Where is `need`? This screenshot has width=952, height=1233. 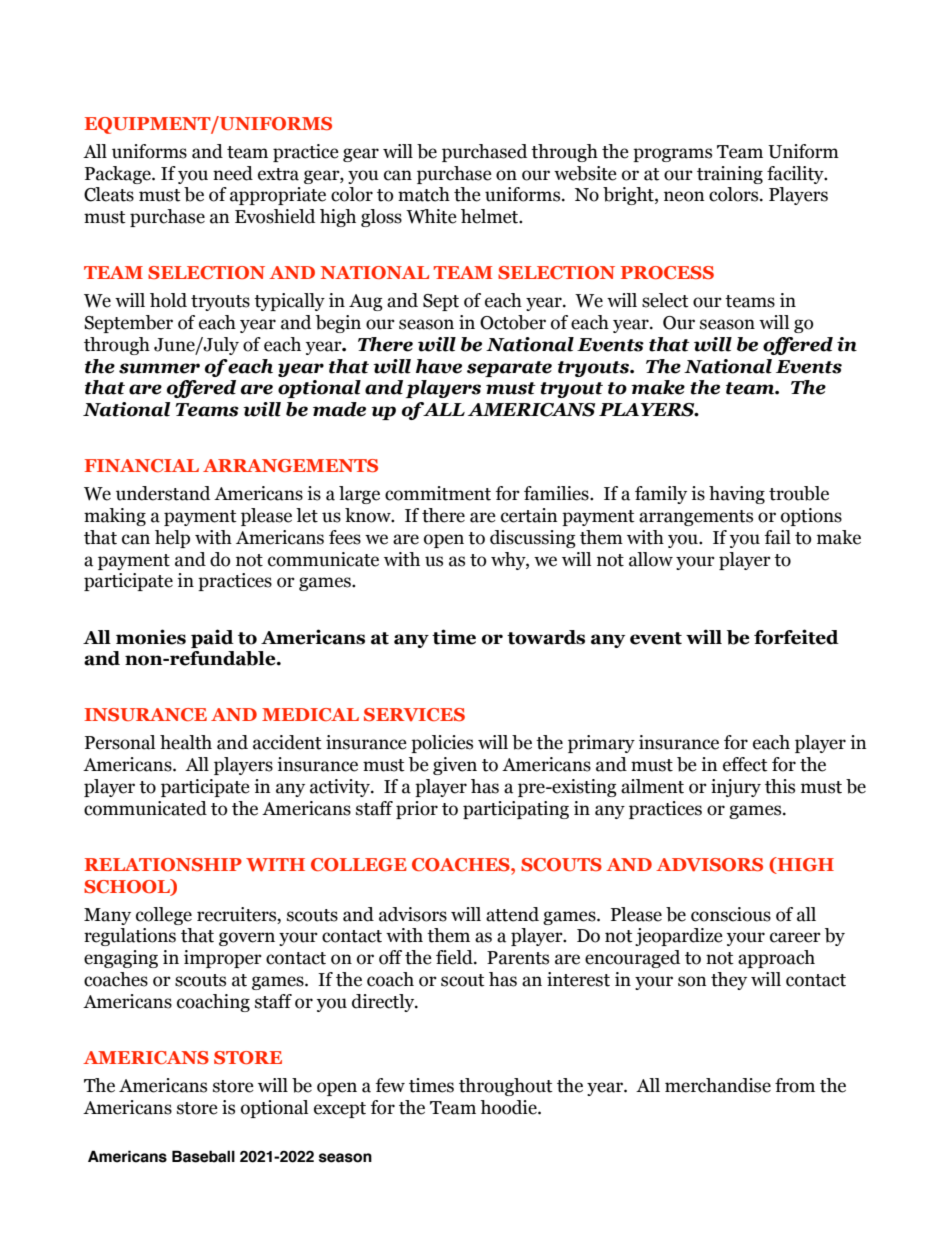
need is located at coordinates (233, 173).
